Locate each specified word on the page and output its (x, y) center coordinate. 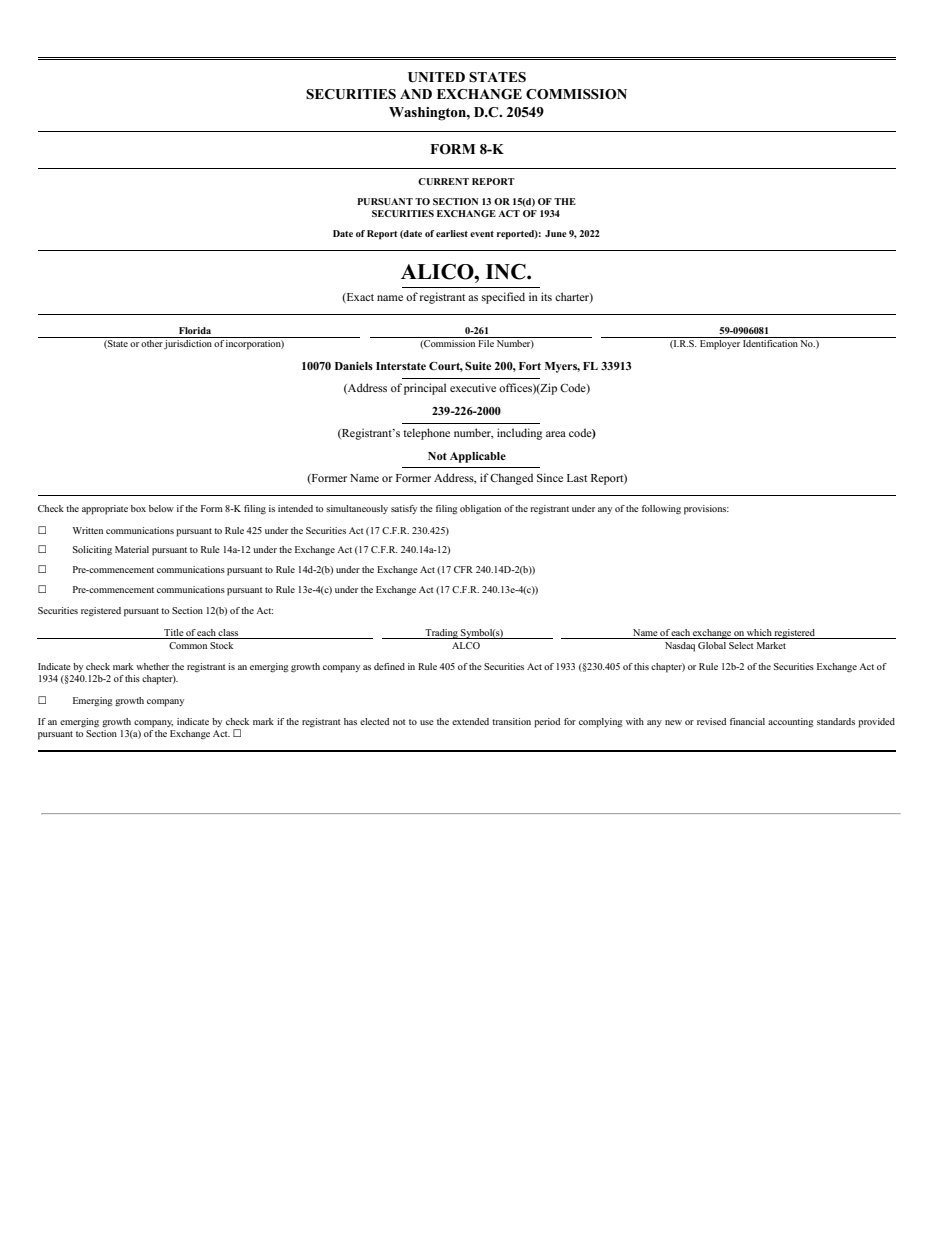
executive (473, 387)
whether (152, 666)
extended (470, 721)
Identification (770, 342)
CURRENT (443, 181)
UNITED (436, 77)
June (556, 233)
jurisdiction (188, 343)
